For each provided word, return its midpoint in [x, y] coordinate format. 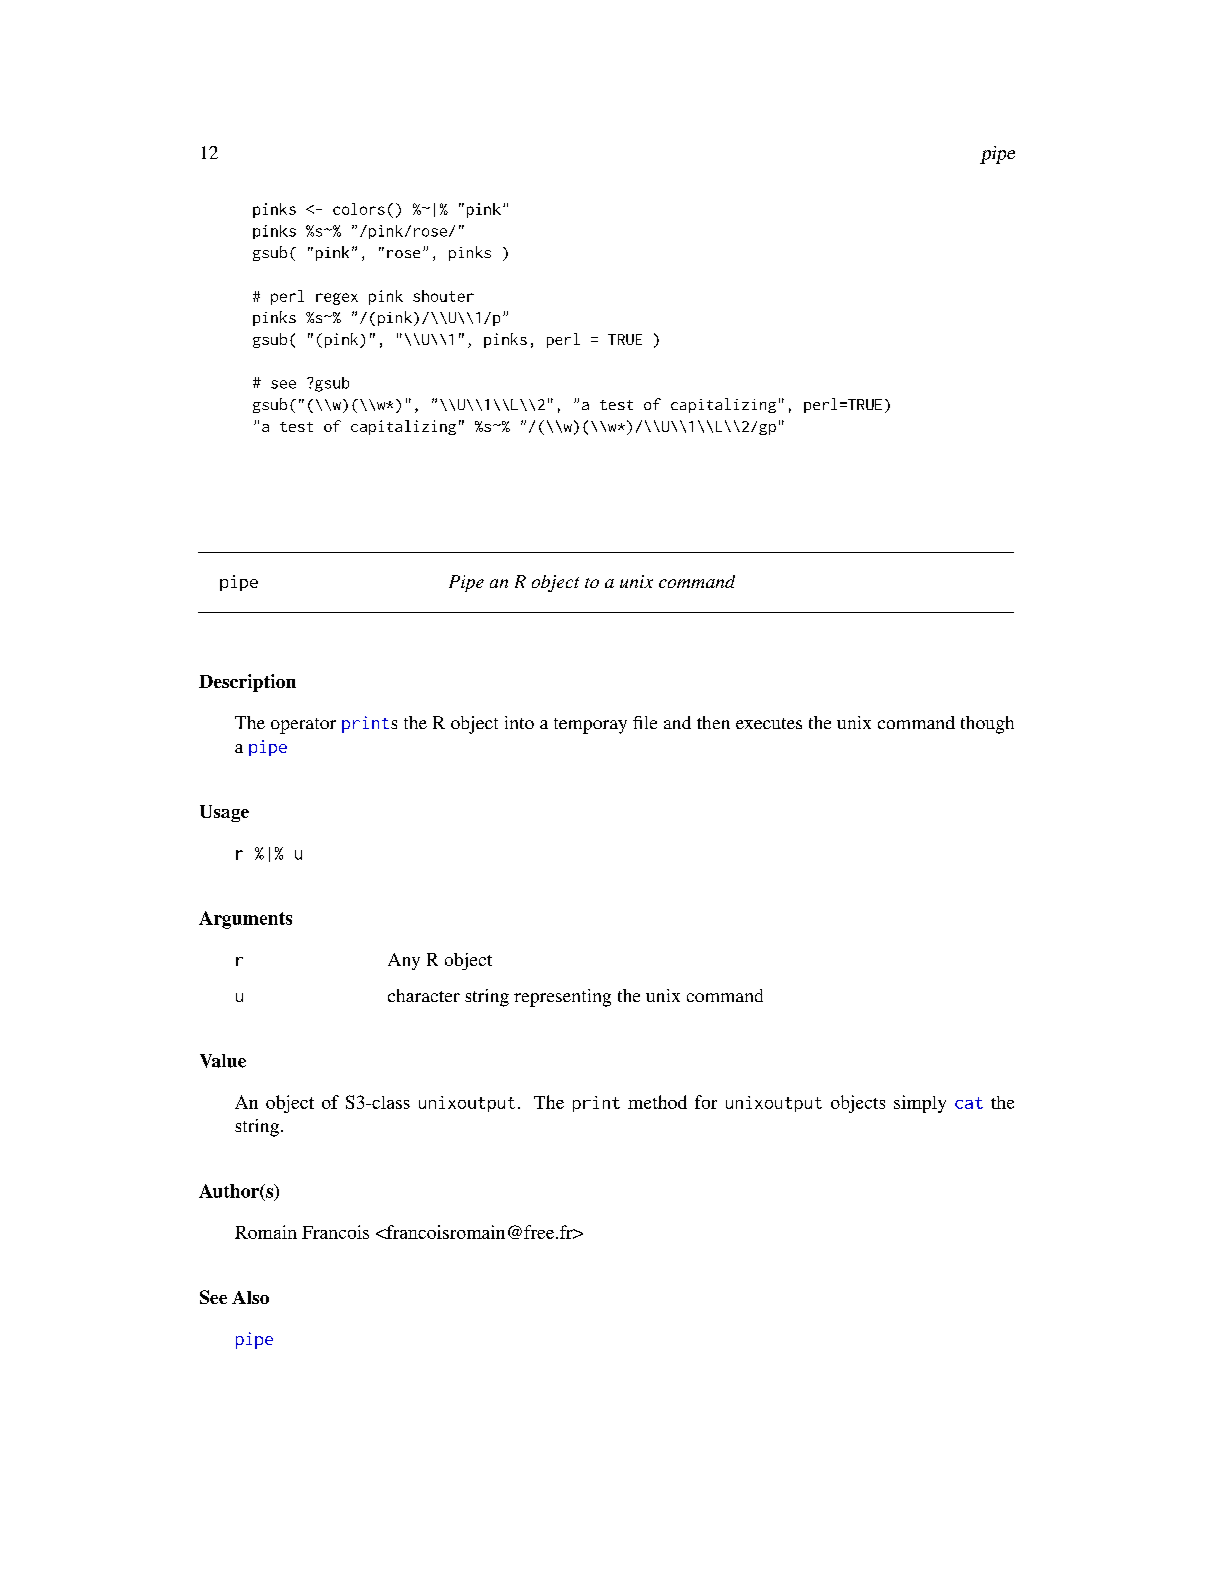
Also [250, 1297]
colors [359, 209]
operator [303, 726]
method [657, 1102]
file [645, 722]
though [987, 725]
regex [337, 299]
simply [920, 1104]
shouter [443, 296]
